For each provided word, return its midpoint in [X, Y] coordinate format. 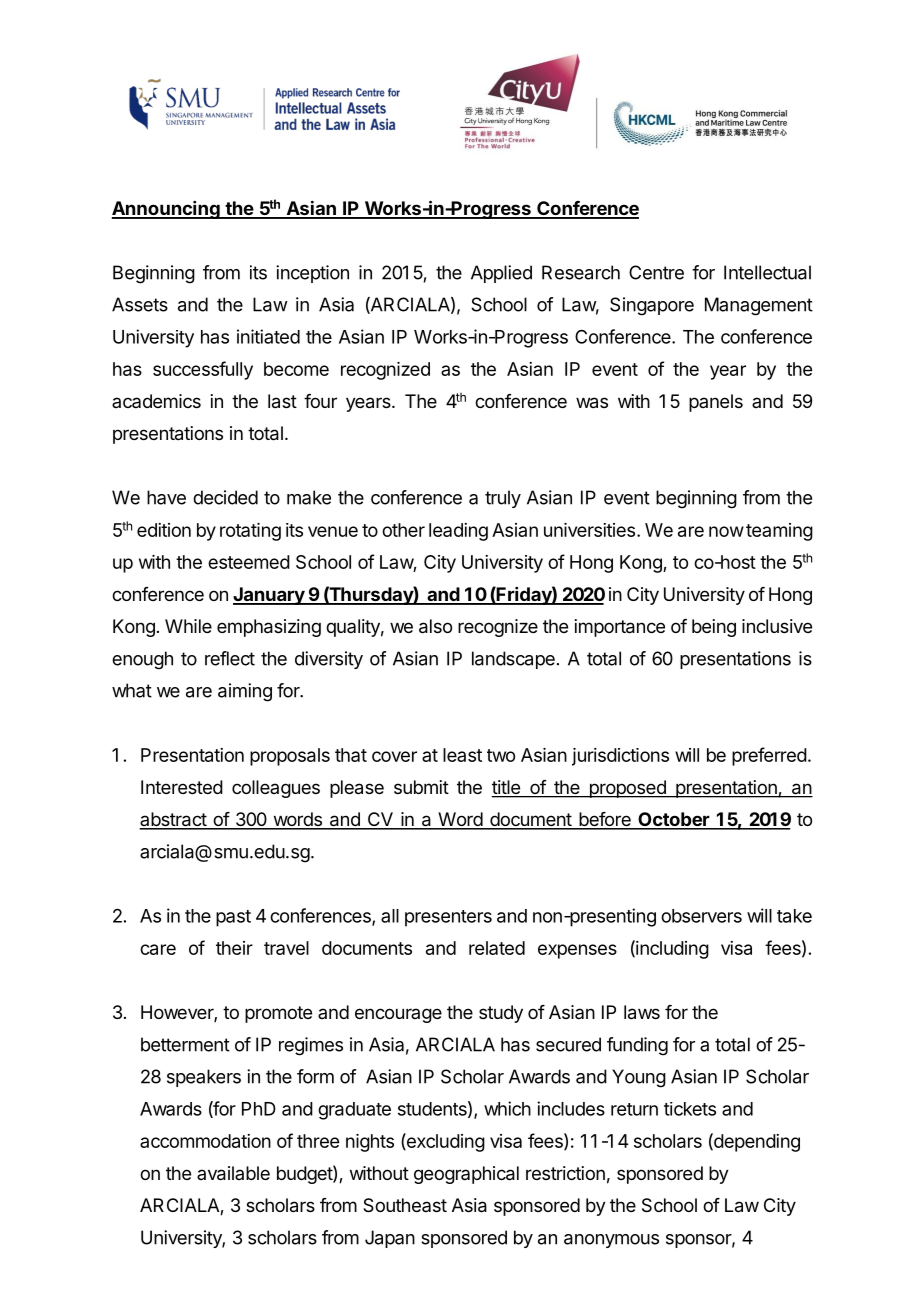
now [726, 531]
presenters [448, 918]
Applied [501, 274]
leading [458, 532]
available [233, 1173]
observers [701, 916]
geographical [466, 1175]
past [233, 918]
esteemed [249, 562]
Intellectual [767, 272]
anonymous [611, 1241]
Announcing [166, 210]
